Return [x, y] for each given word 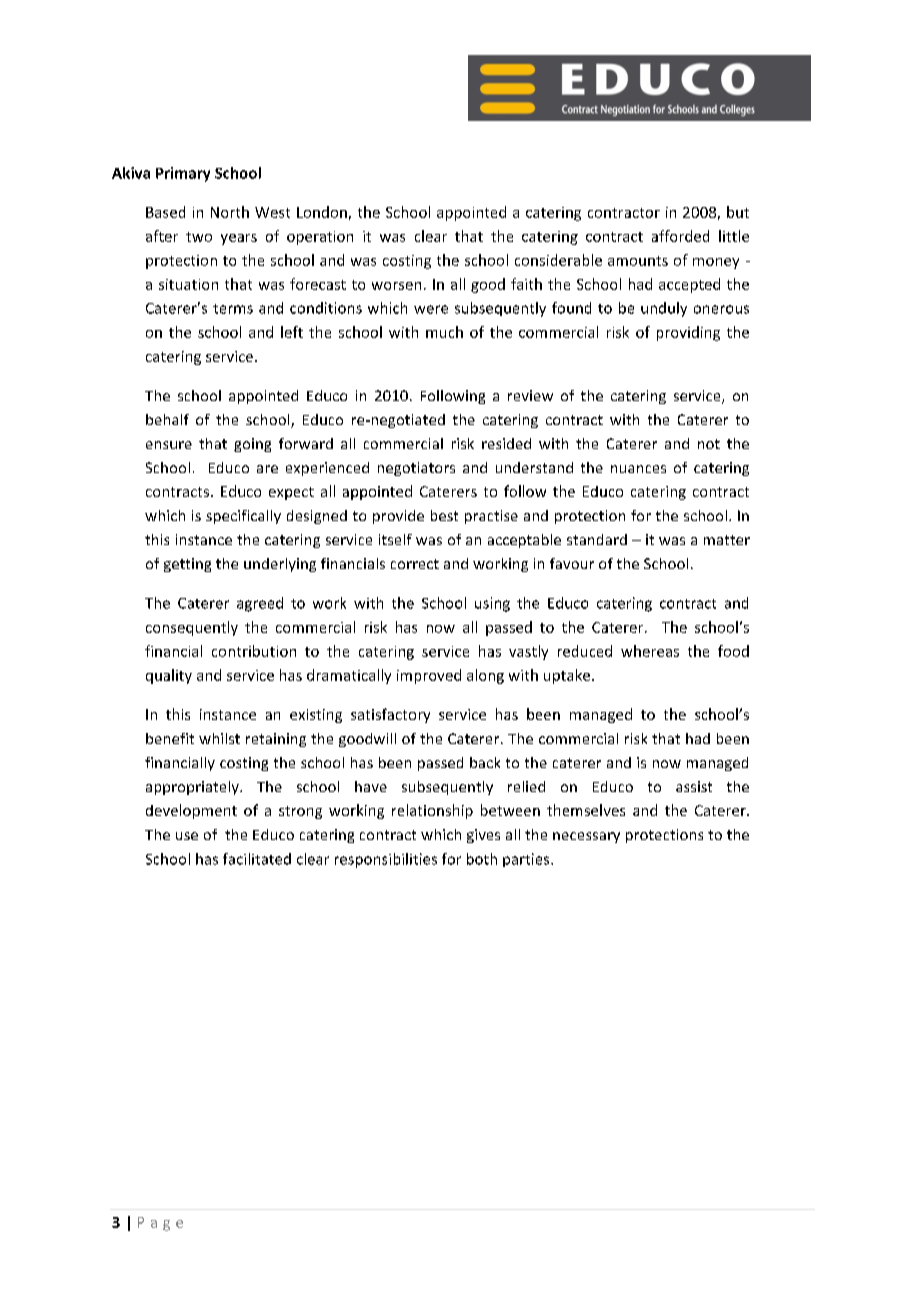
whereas [650, 651]
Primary [183, 174]
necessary [586, 837]
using [492, 604]
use [187, 836]
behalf [167, 419]
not [709, 444]
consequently [192, 628]
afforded [680, 236]
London [322, 212]
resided [506, 443]
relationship [432, 811]
